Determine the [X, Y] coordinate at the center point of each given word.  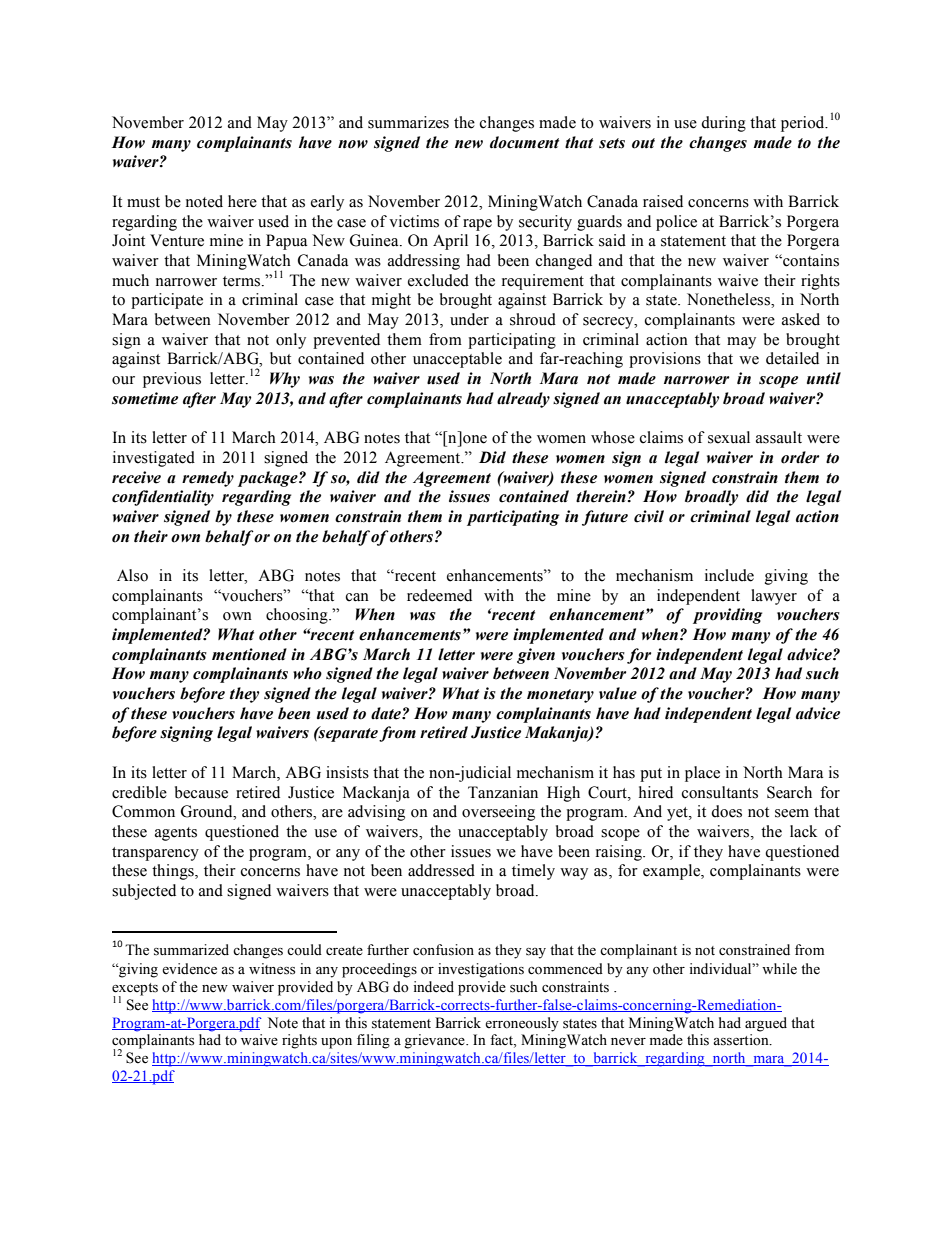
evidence [189, 969]
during [723, 124]
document [524, 142]
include [729, 575]
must [143, 202]
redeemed [439, 595]
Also [132, 575]
